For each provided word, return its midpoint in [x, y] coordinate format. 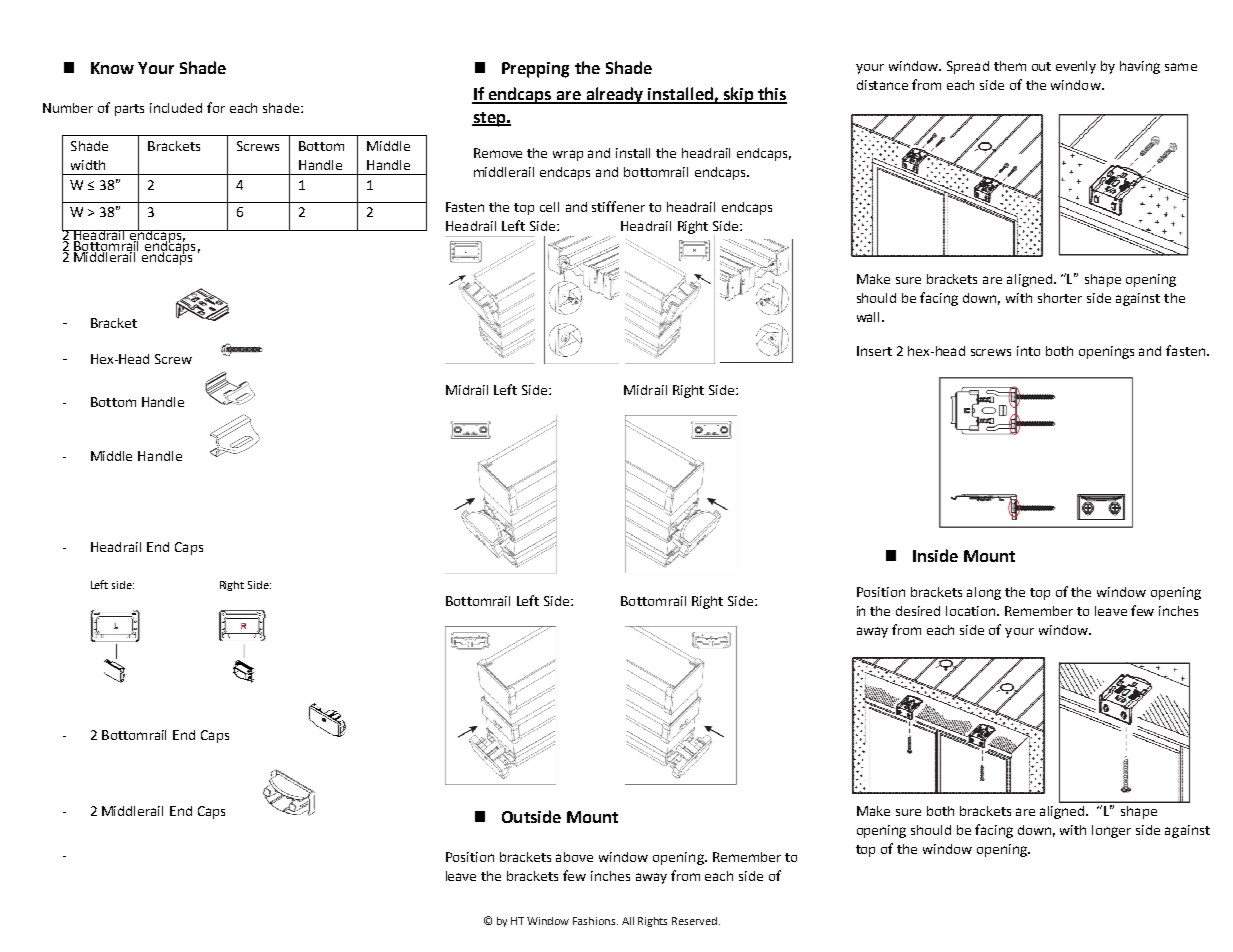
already [615, 95]
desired [918, 611]
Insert [874, 351]
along [984, 593]
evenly [1076, 67]
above [574, 857]
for [216, 107]
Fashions [595, 921]
